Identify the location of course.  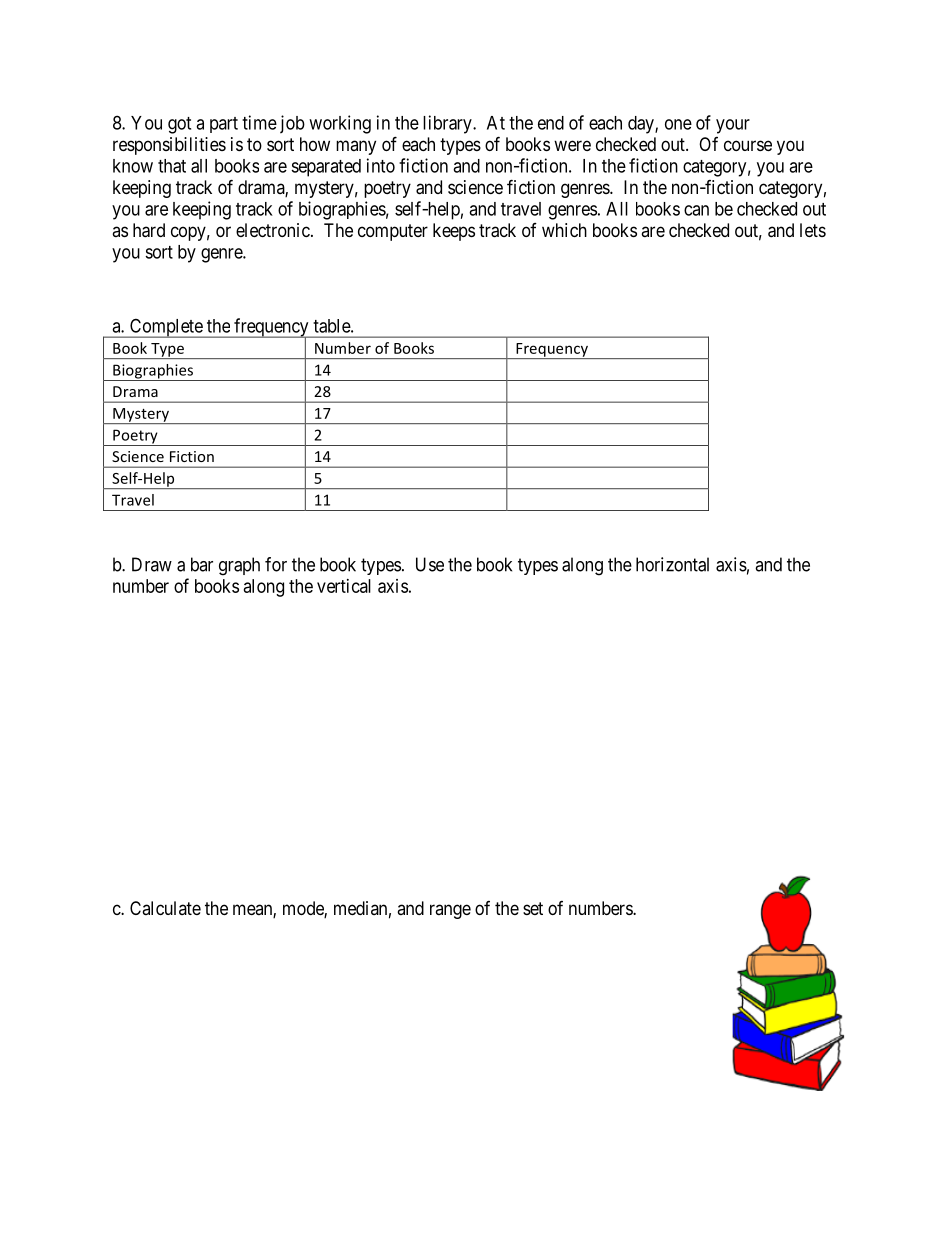
(748, 145).
